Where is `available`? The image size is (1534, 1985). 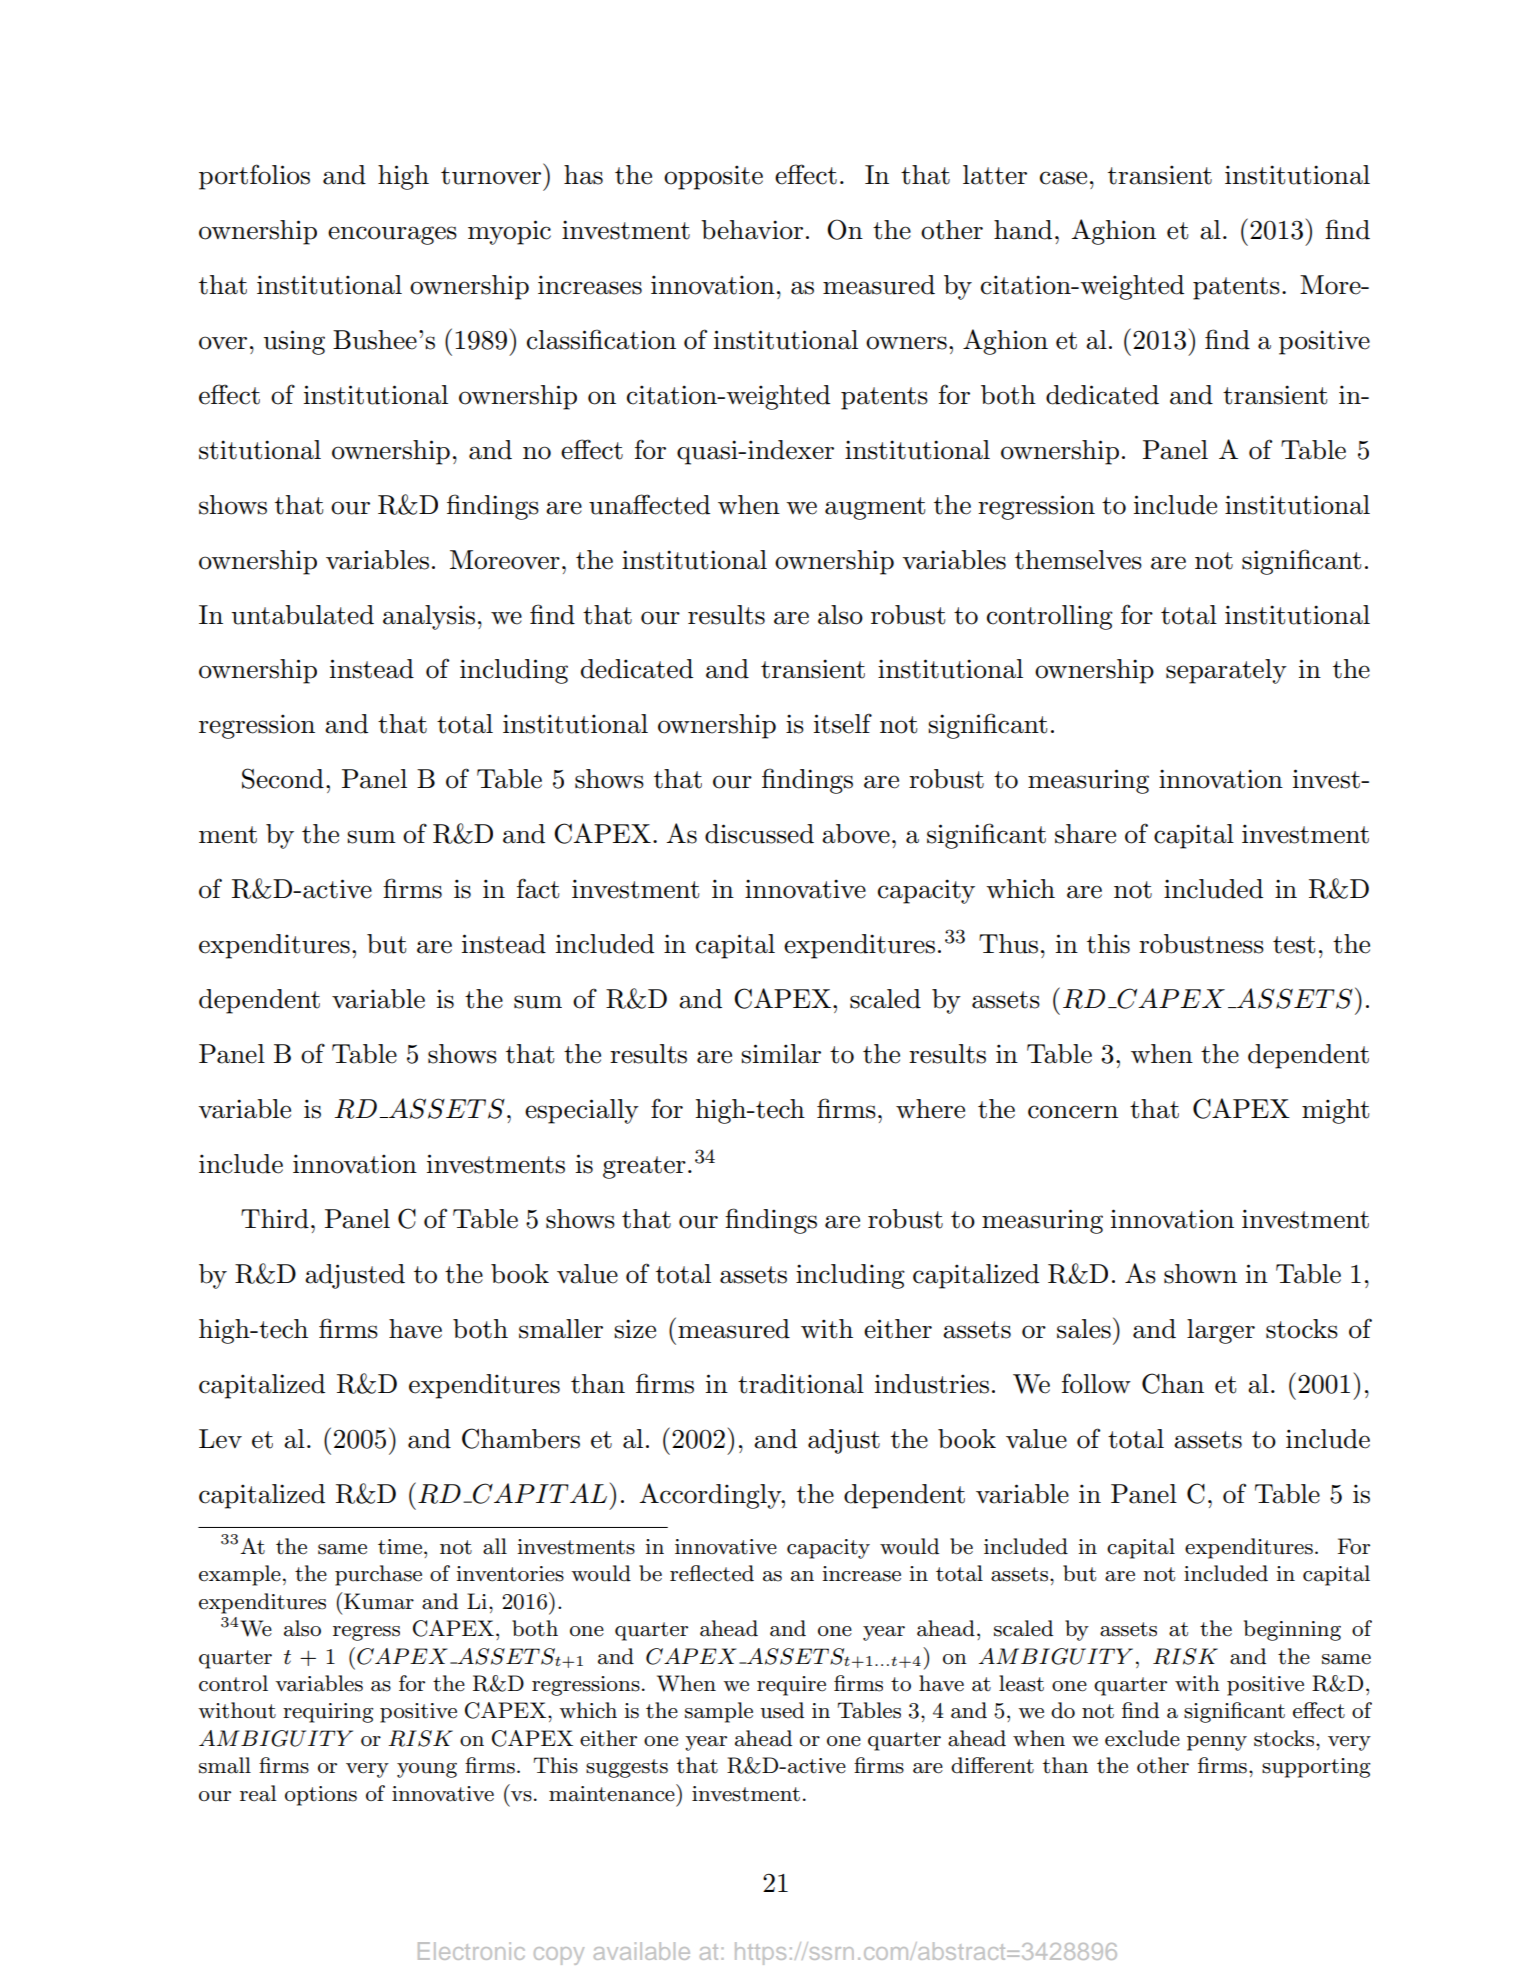
available is located at coordinates (642, 1951).
